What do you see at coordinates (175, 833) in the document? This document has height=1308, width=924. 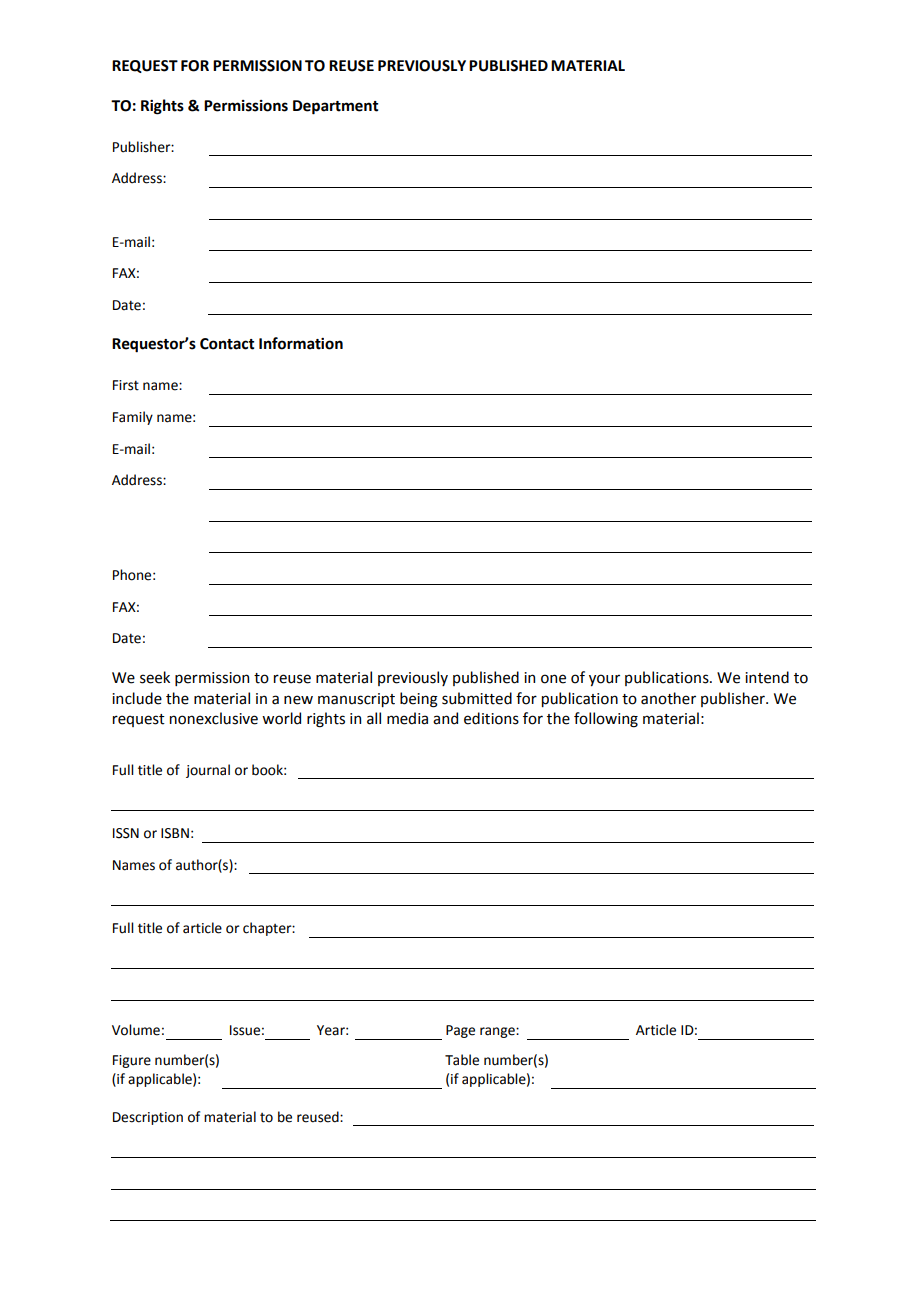 I see `ISBN` at bounding box center [175, 833].
